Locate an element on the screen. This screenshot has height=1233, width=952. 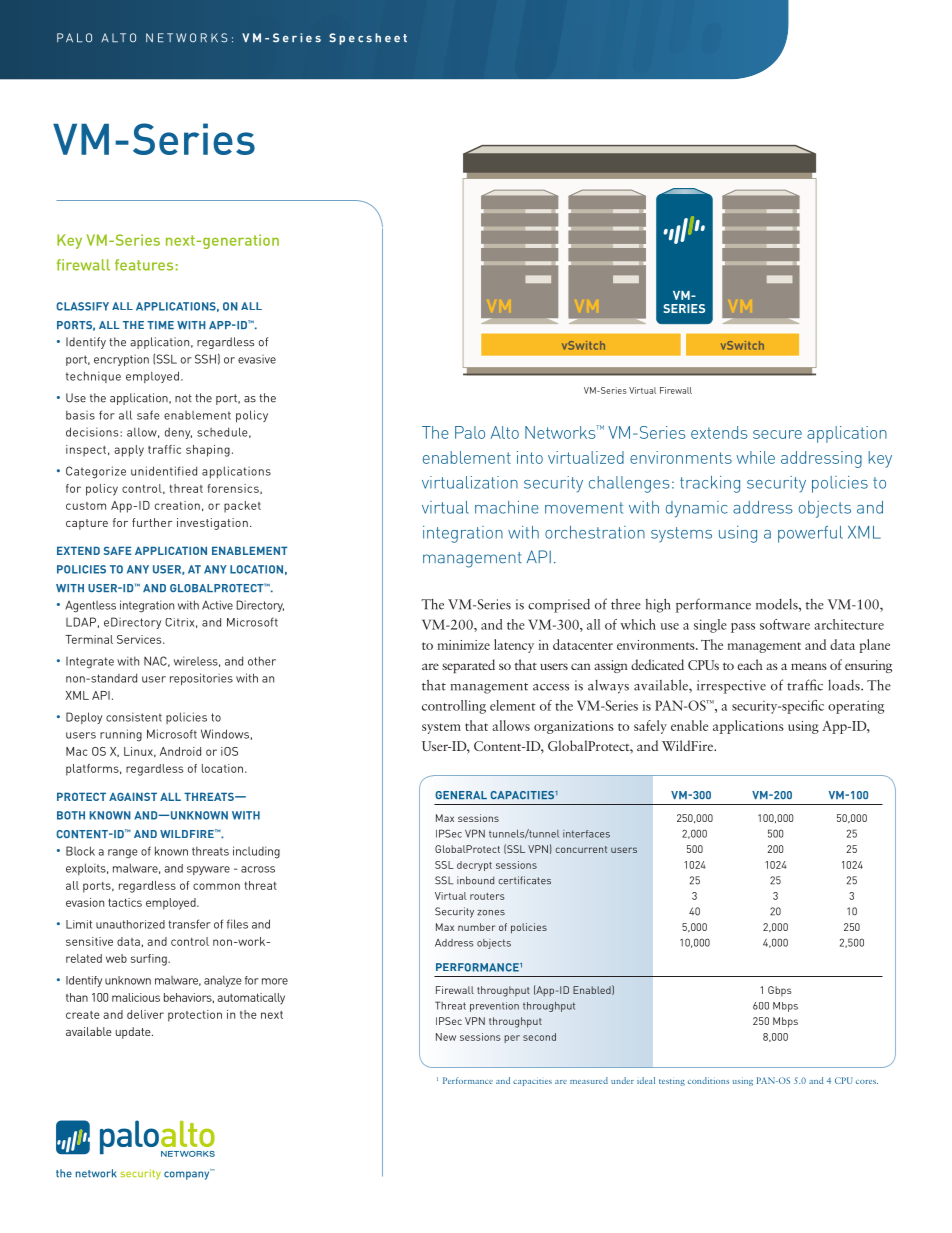
repositories is located at coordinates (201, 679).
